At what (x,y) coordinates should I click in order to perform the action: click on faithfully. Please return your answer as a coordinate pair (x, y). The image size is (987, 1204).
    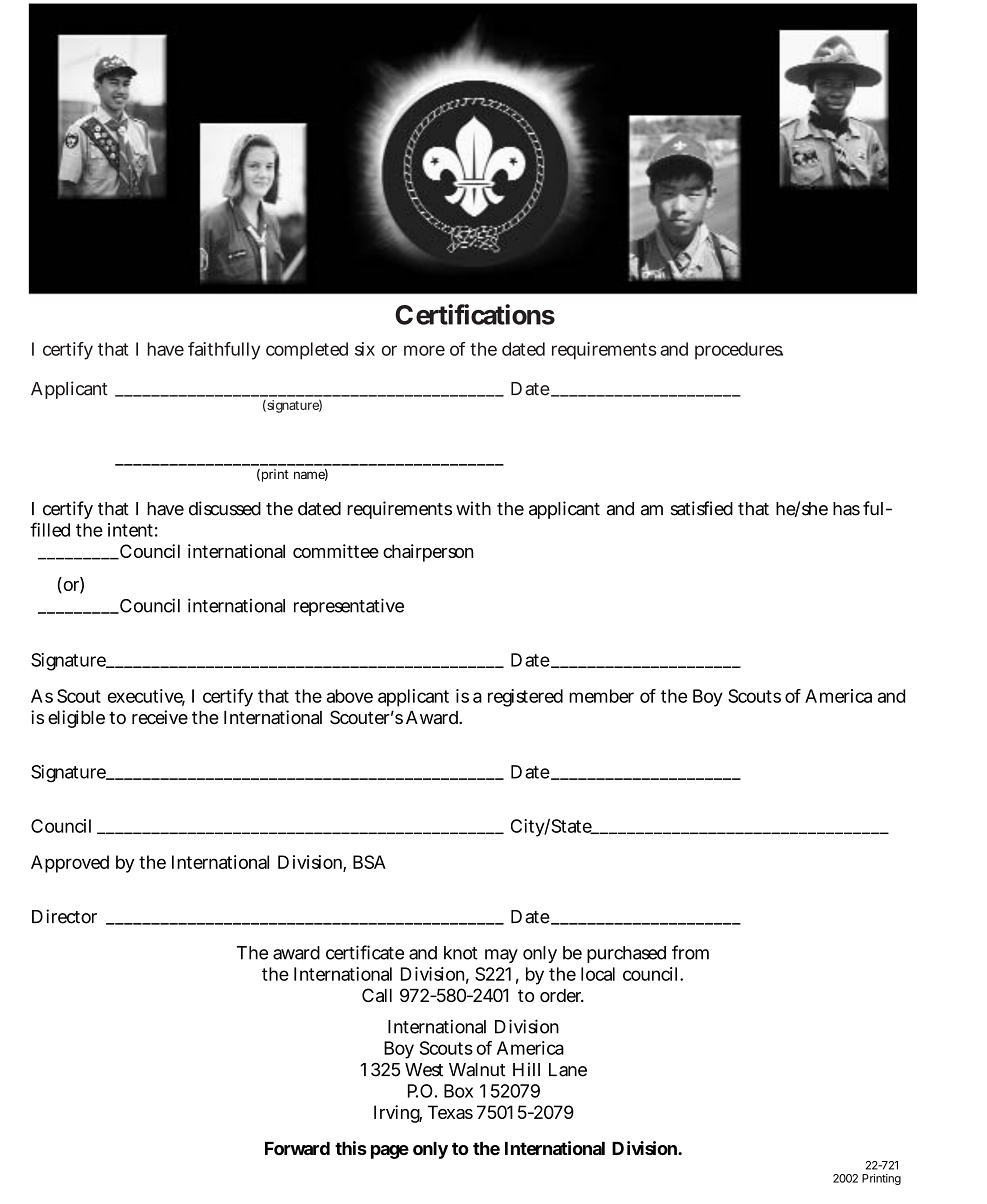
    Looking at the image, I should click on (224, 351).
